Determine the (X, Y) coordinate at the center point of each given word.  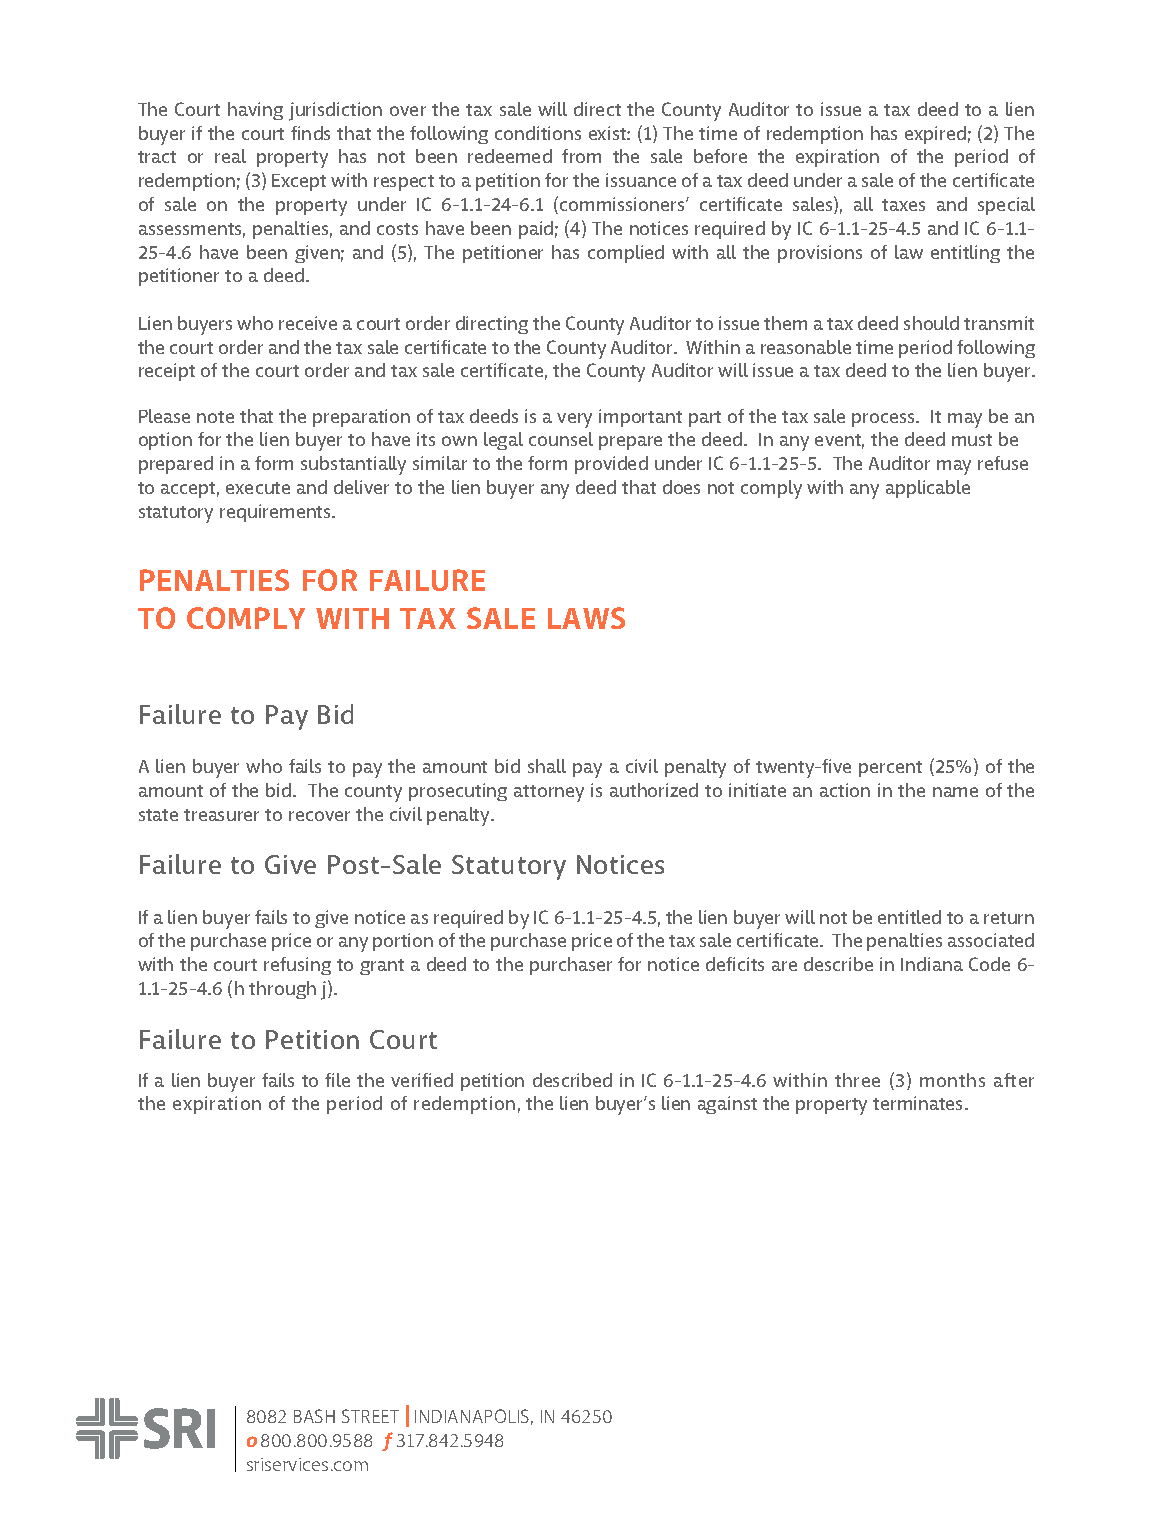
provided (611, 465)
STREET (370, 1416)
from (581, 156)
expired (935, 135)
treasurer (221, 815)
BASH (314, 1416)
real (230, 156)
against (727, 1105)
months (952, 1080)
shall (547, 766)
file (337, 1080)
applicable (928, 489)
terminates (919, 1103)
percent (890, 769)
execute (258, 488)
